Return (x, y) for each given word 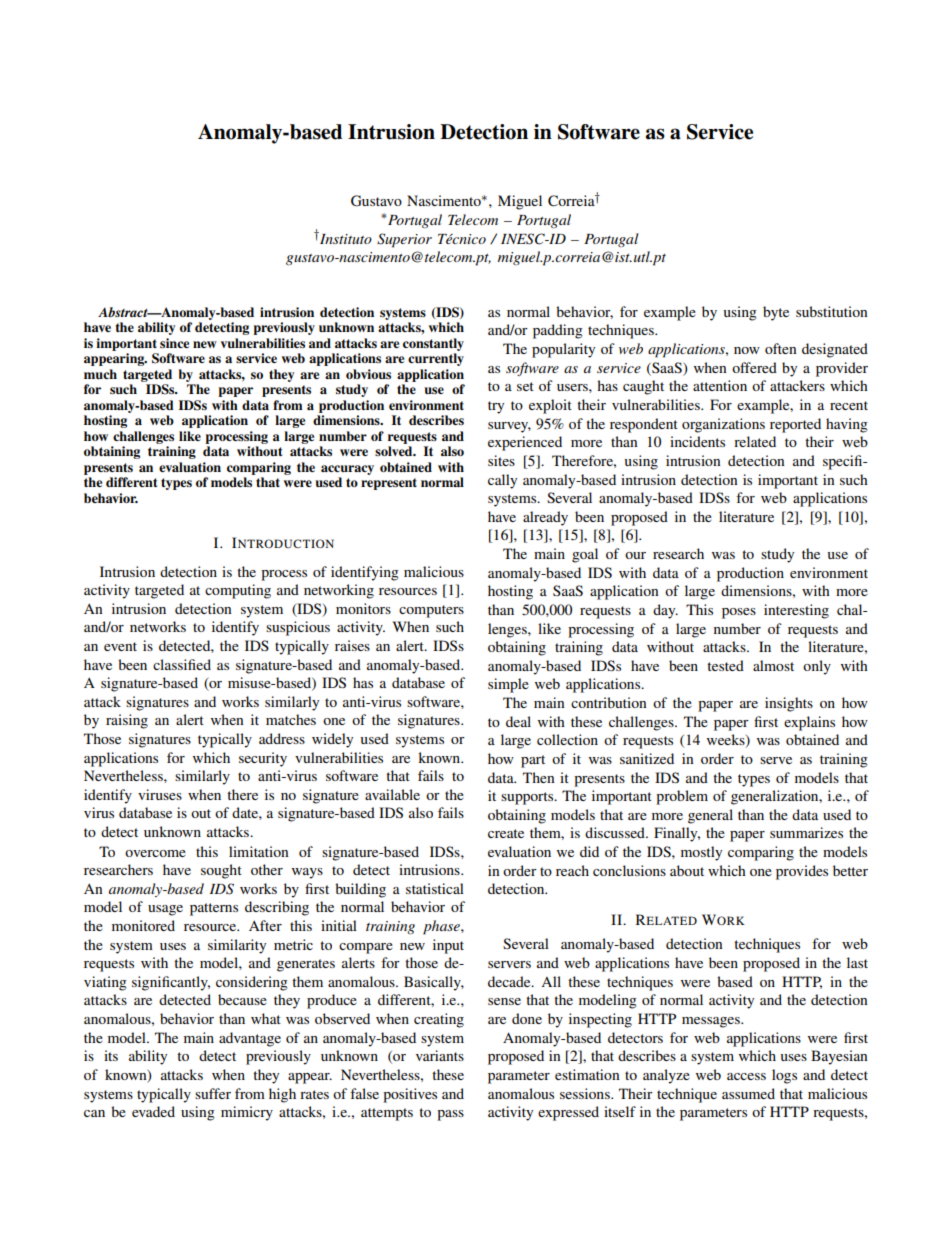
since (174, 343)
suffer (213, 1093)
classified (182, 664)
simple (508, 685)
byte (776, 313)
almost (773, 665)
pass (450, 1115)
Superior (404, 240)
